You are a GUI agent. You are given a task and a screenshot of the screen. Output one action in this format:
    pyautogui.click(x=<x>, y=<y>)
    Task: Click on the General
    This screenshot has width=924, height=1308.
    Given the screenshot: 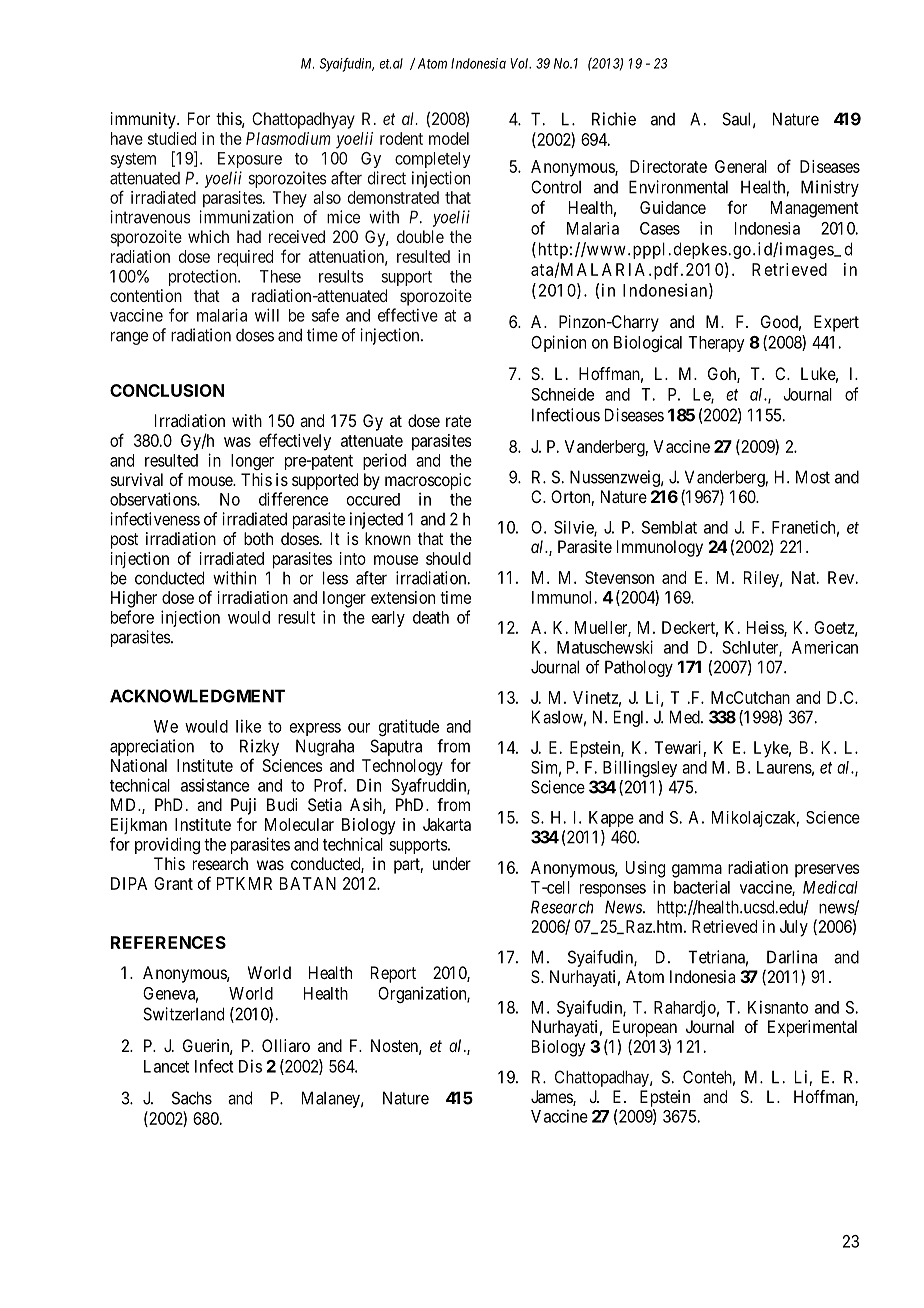 What is the action you would take?
    pyautogui.click(x=741, y=166)
